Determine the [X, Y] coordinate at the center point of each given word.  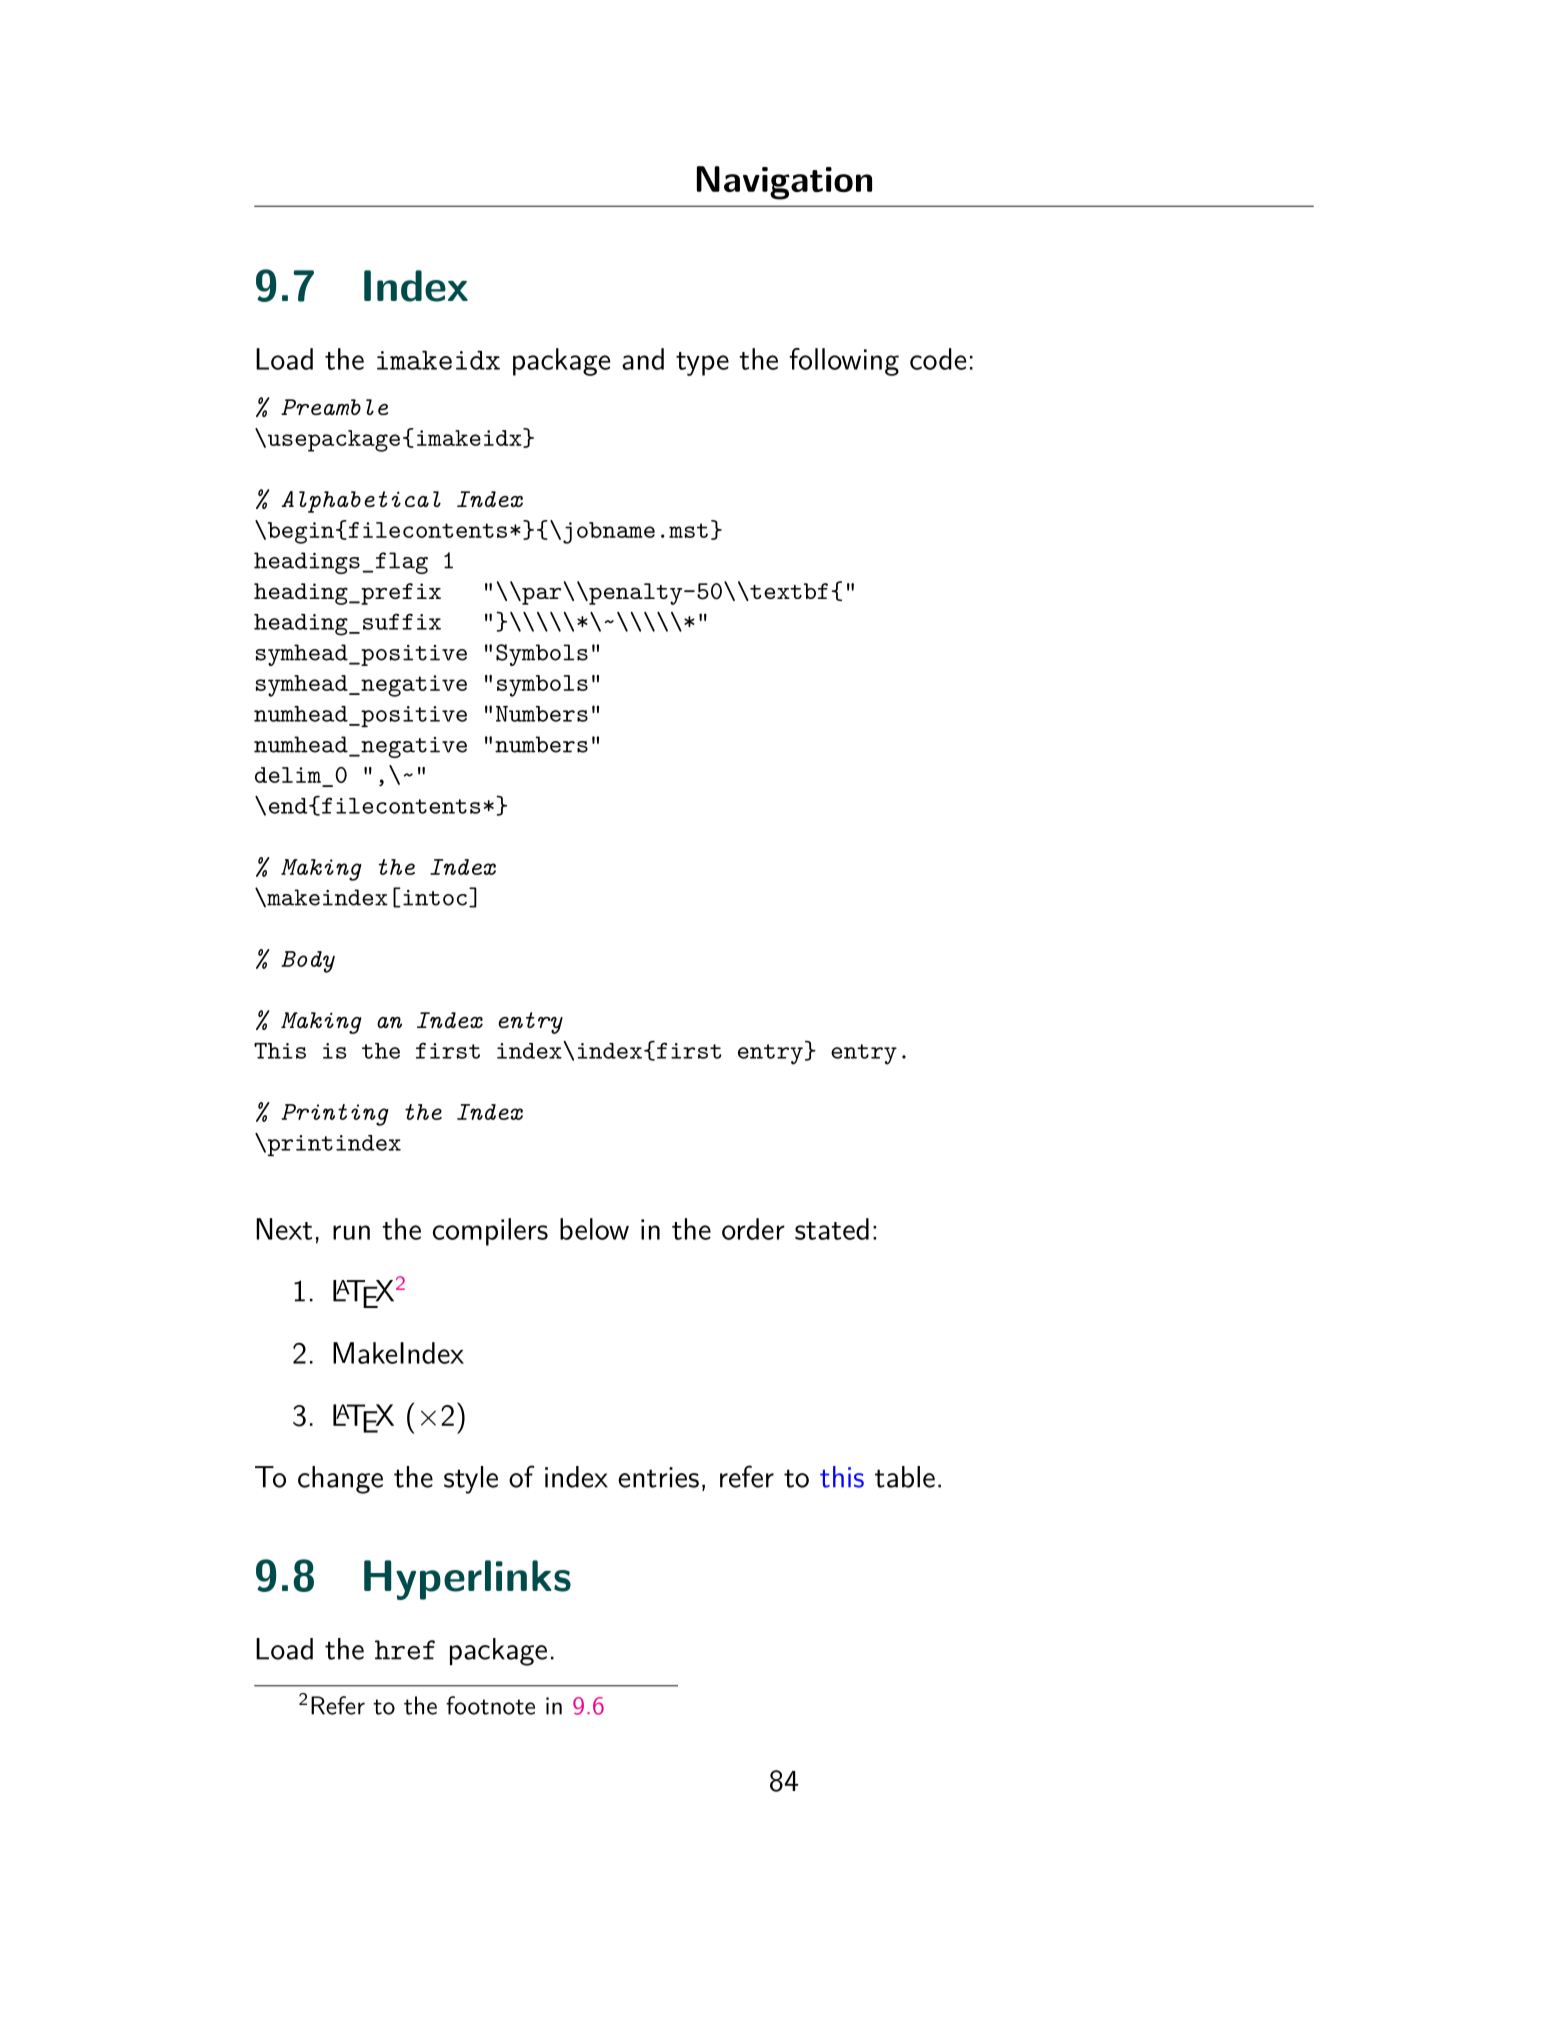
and [643, 359]
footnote [490, 1705]
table [905, 1477]
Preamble [334, 407]
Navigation [784, 183]
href [405, 1650]
